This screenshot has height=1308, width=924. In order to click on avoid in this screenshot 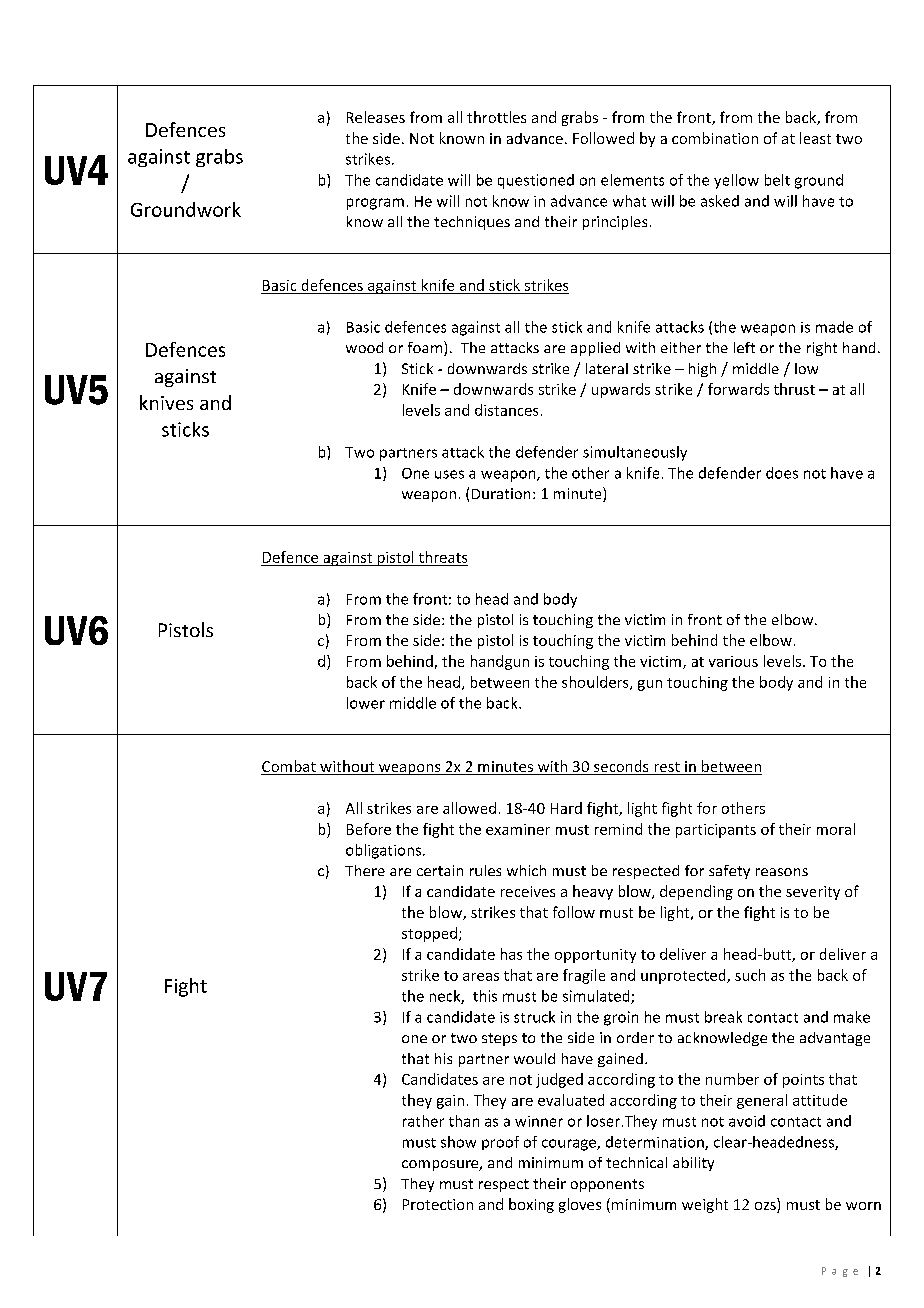, I will do `click(747, 1121)`.
